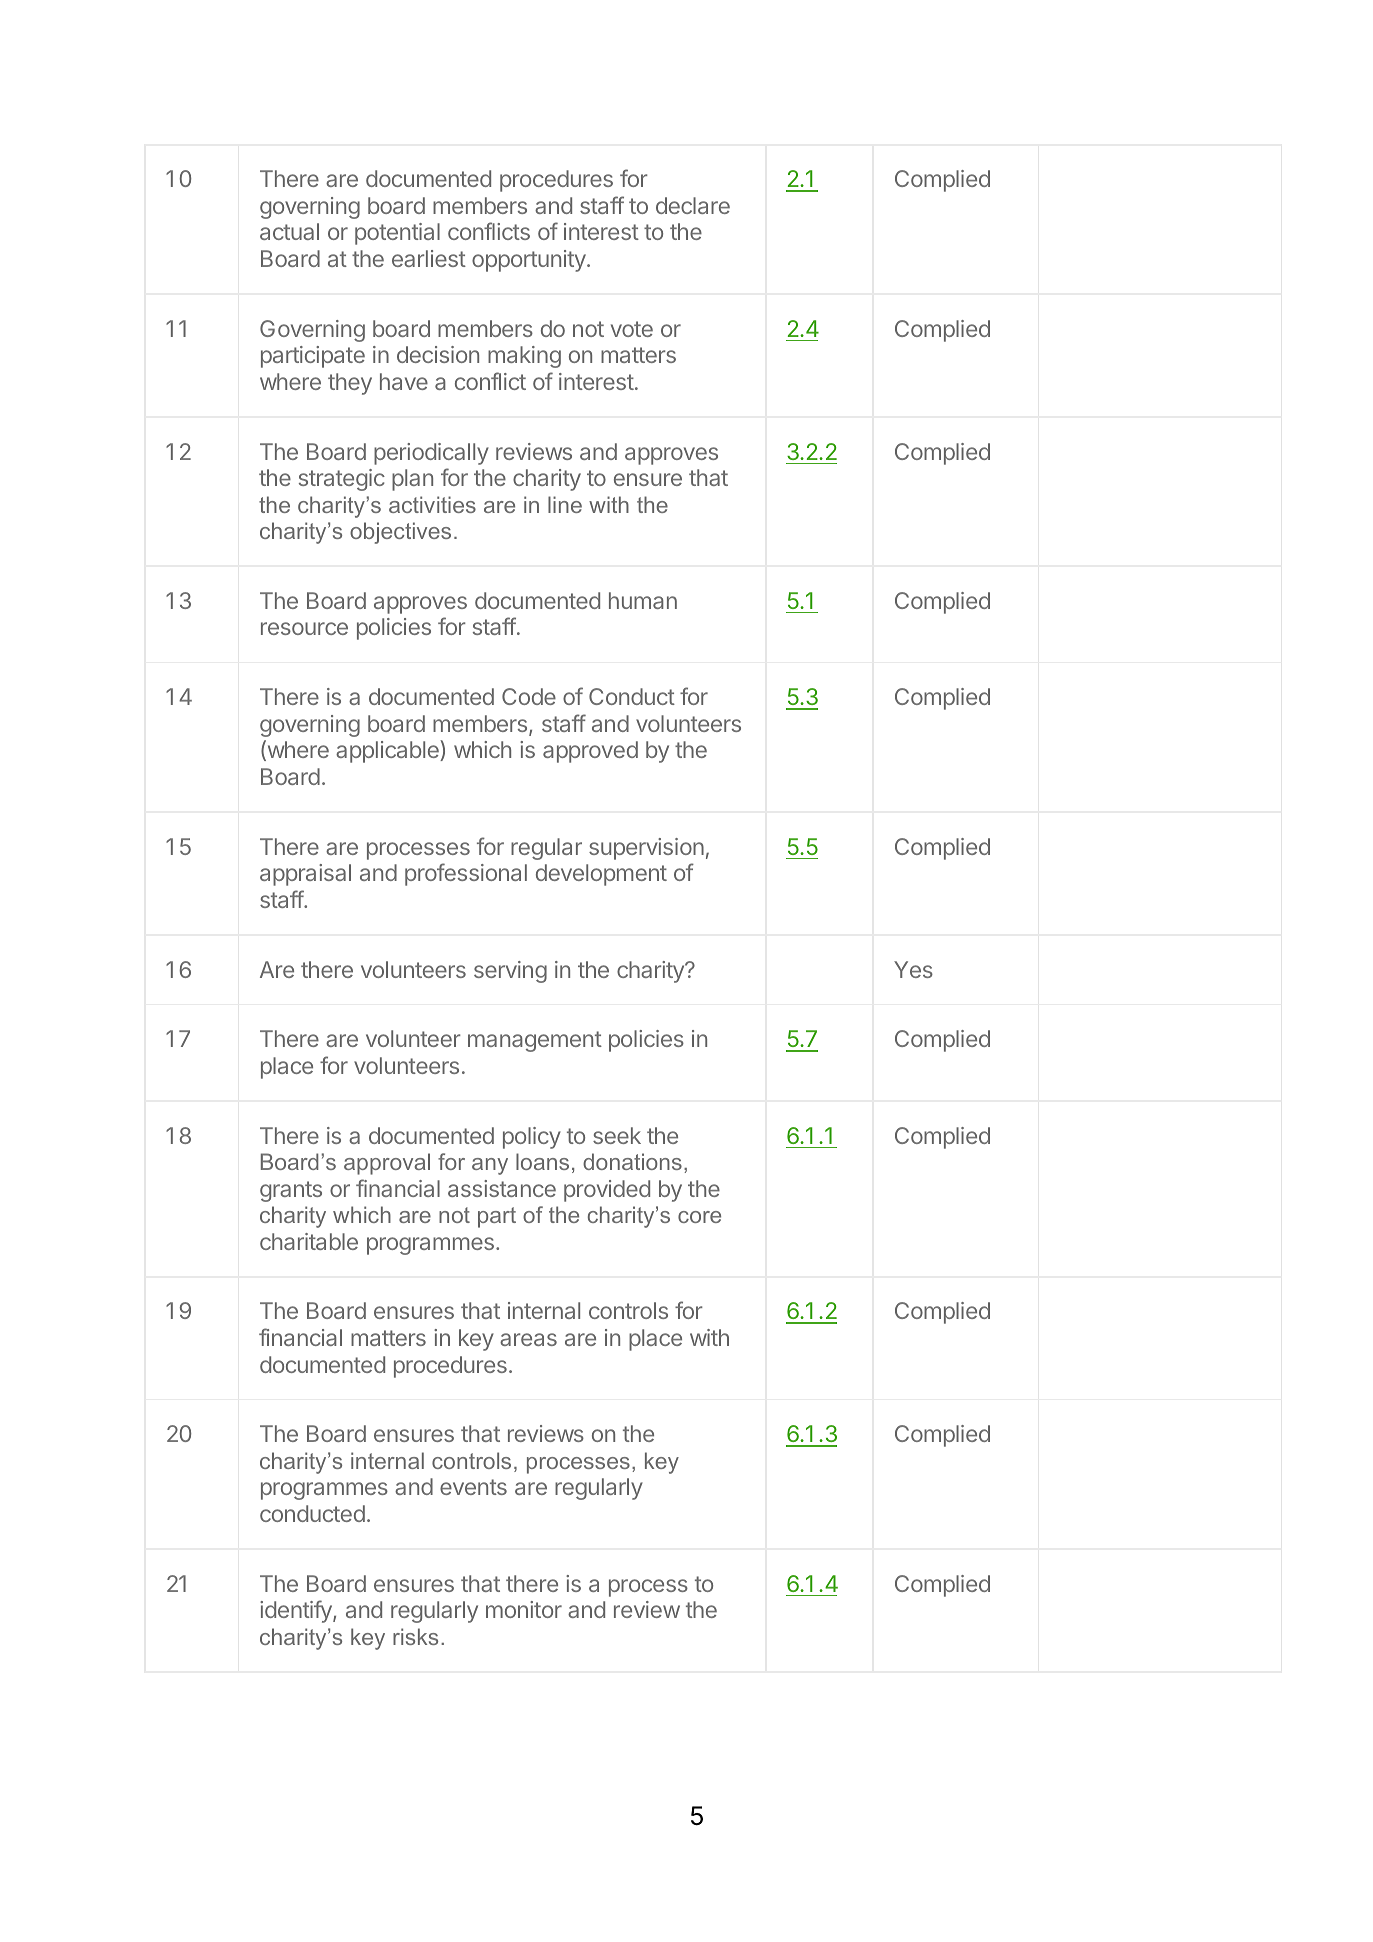  I want to click on declare, so click(693, 205).
